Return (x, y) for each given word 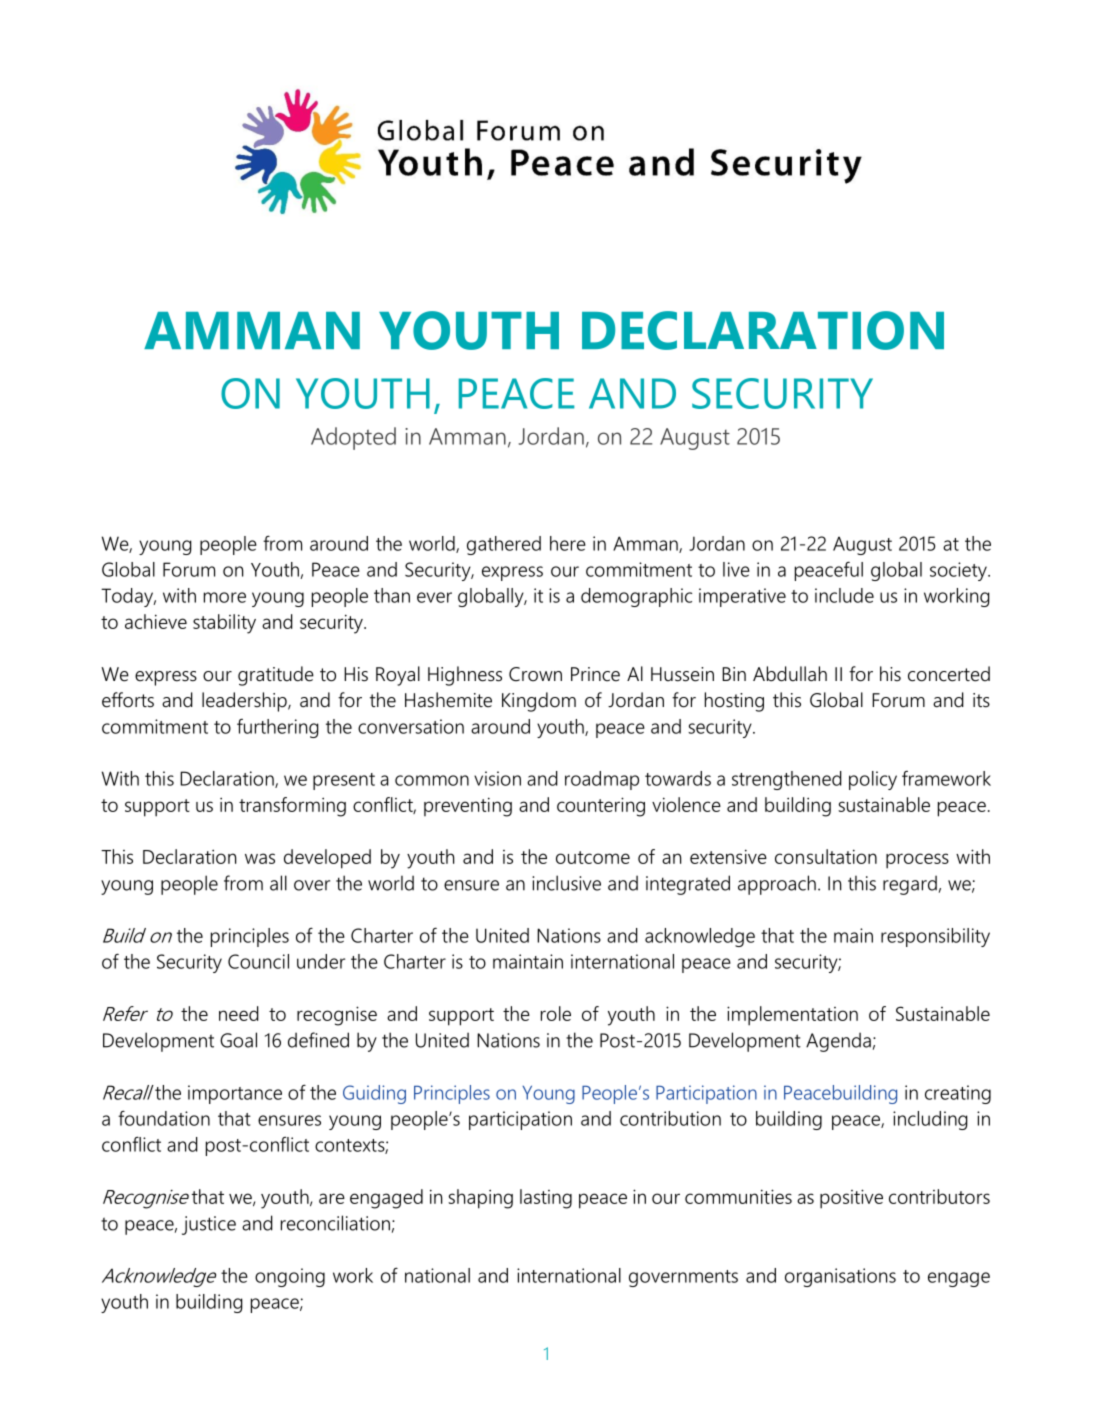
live (736, 569)
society (959, 571)
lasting (546, 1199)
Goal (238, 1040)
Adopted (353, 438)
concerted (949, 674)
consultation (826, 856)
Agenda (838, 1042)
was (260, 858)
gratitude (276, 676)
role (556, 1013)
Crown (535, 674)
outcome (593, 857)
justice (209, 1225)
